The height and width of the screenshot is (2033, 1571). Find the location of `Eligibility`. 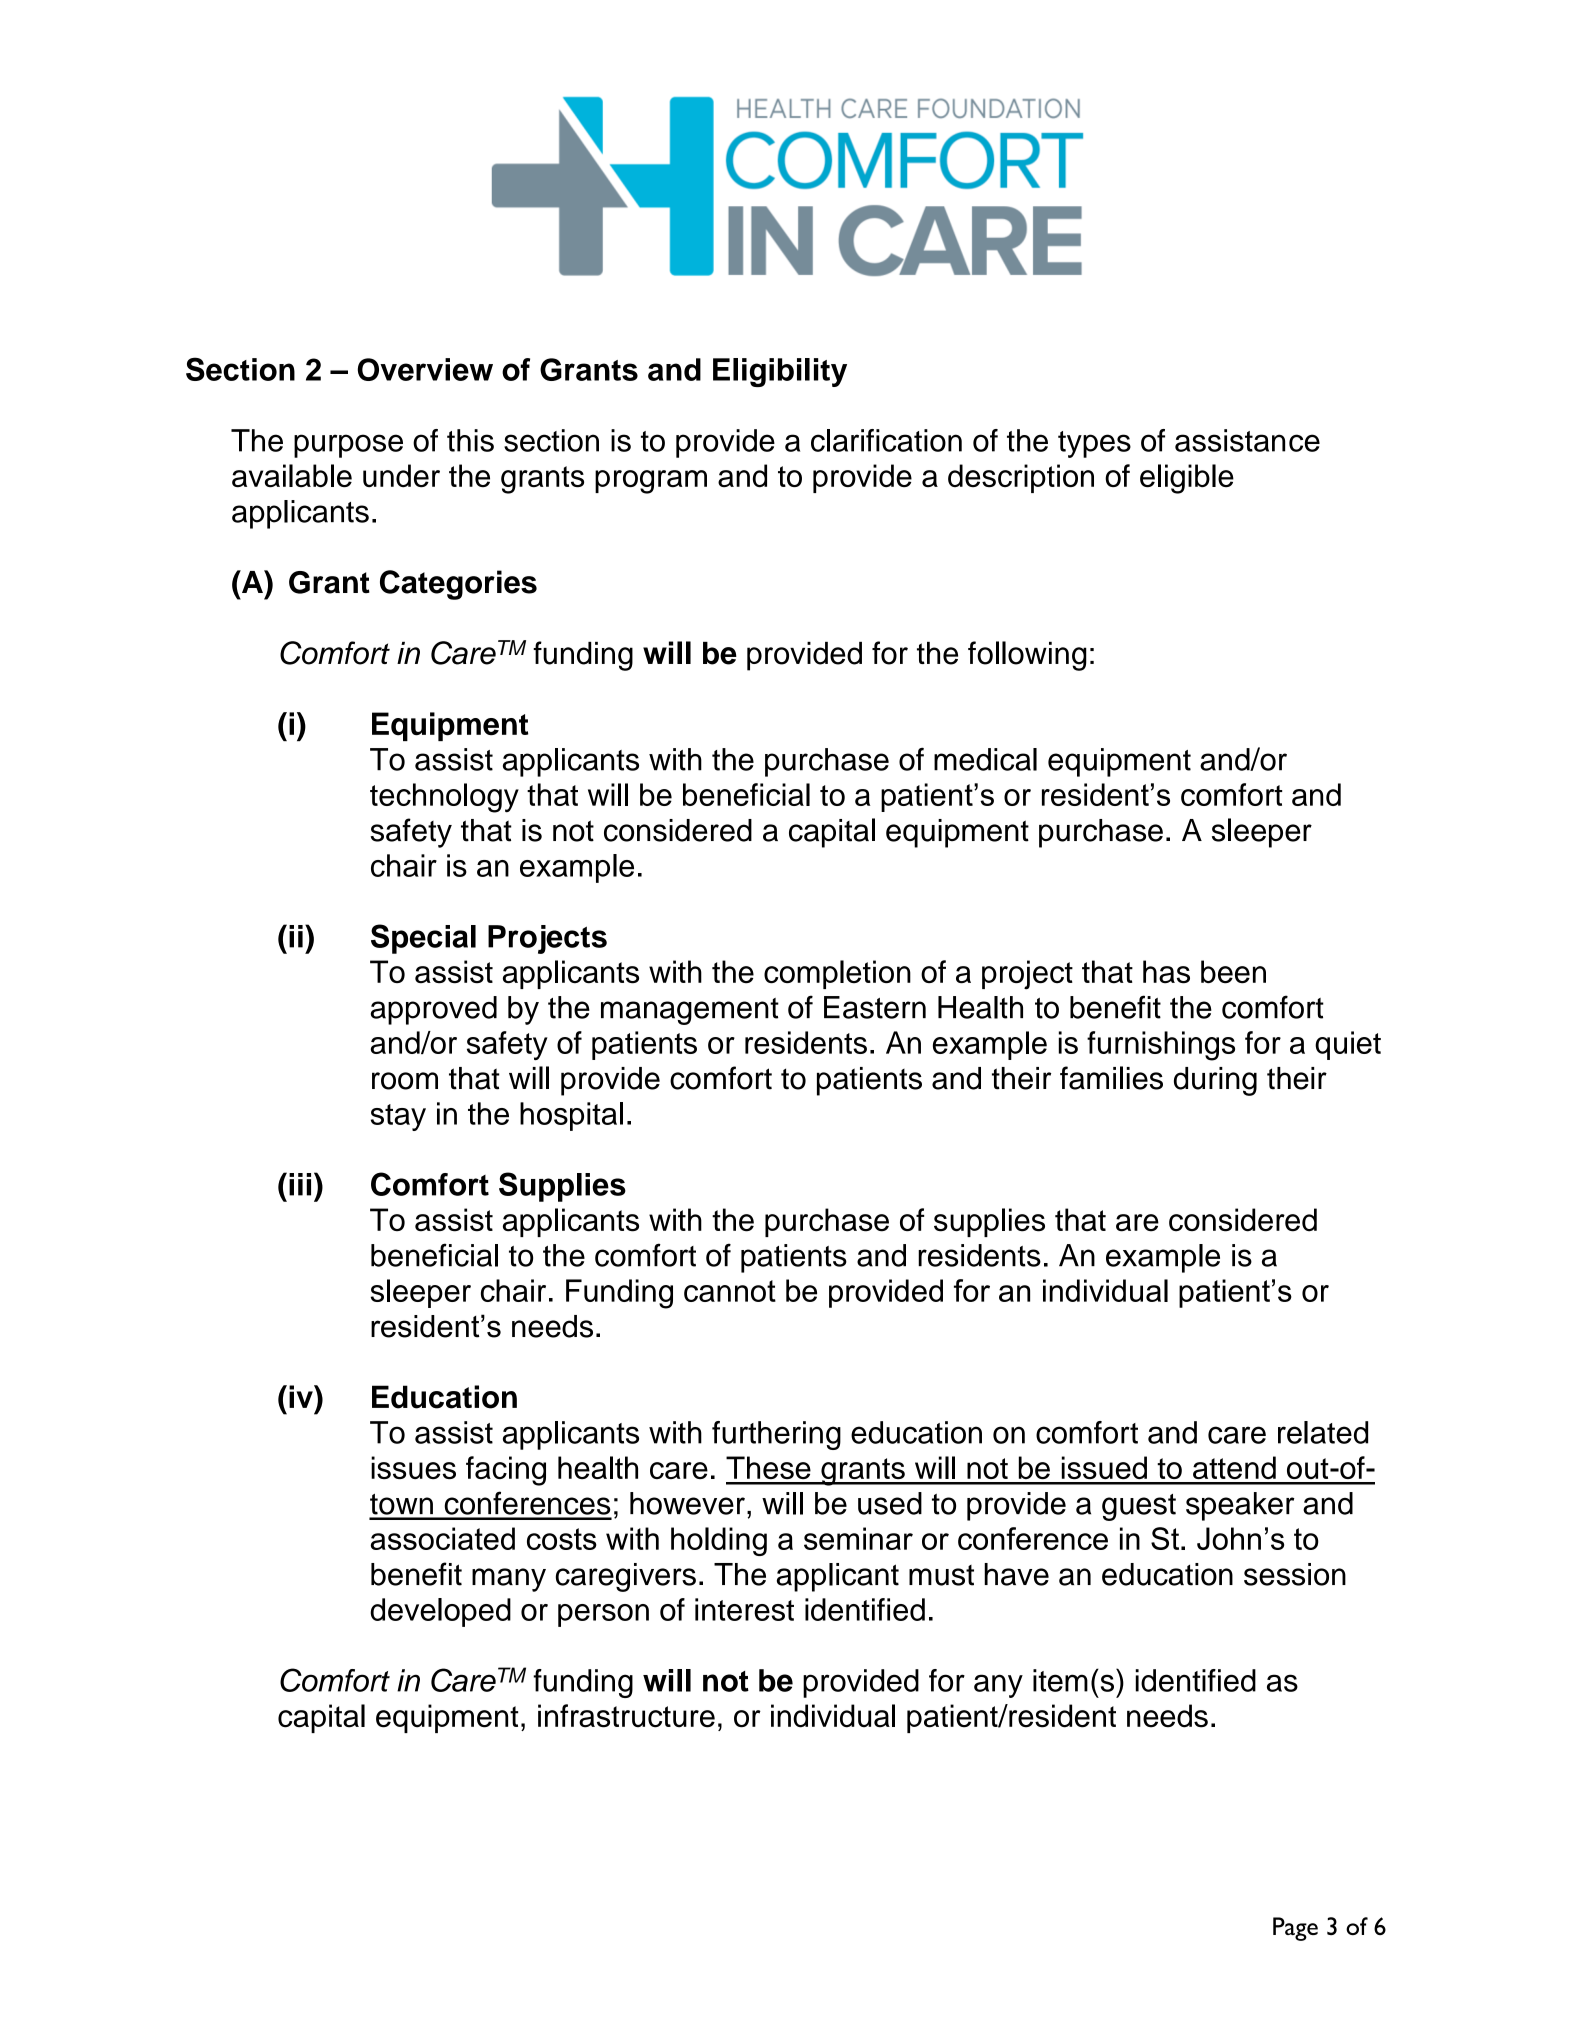

Eligibility is located at coordinates (780, 372).
